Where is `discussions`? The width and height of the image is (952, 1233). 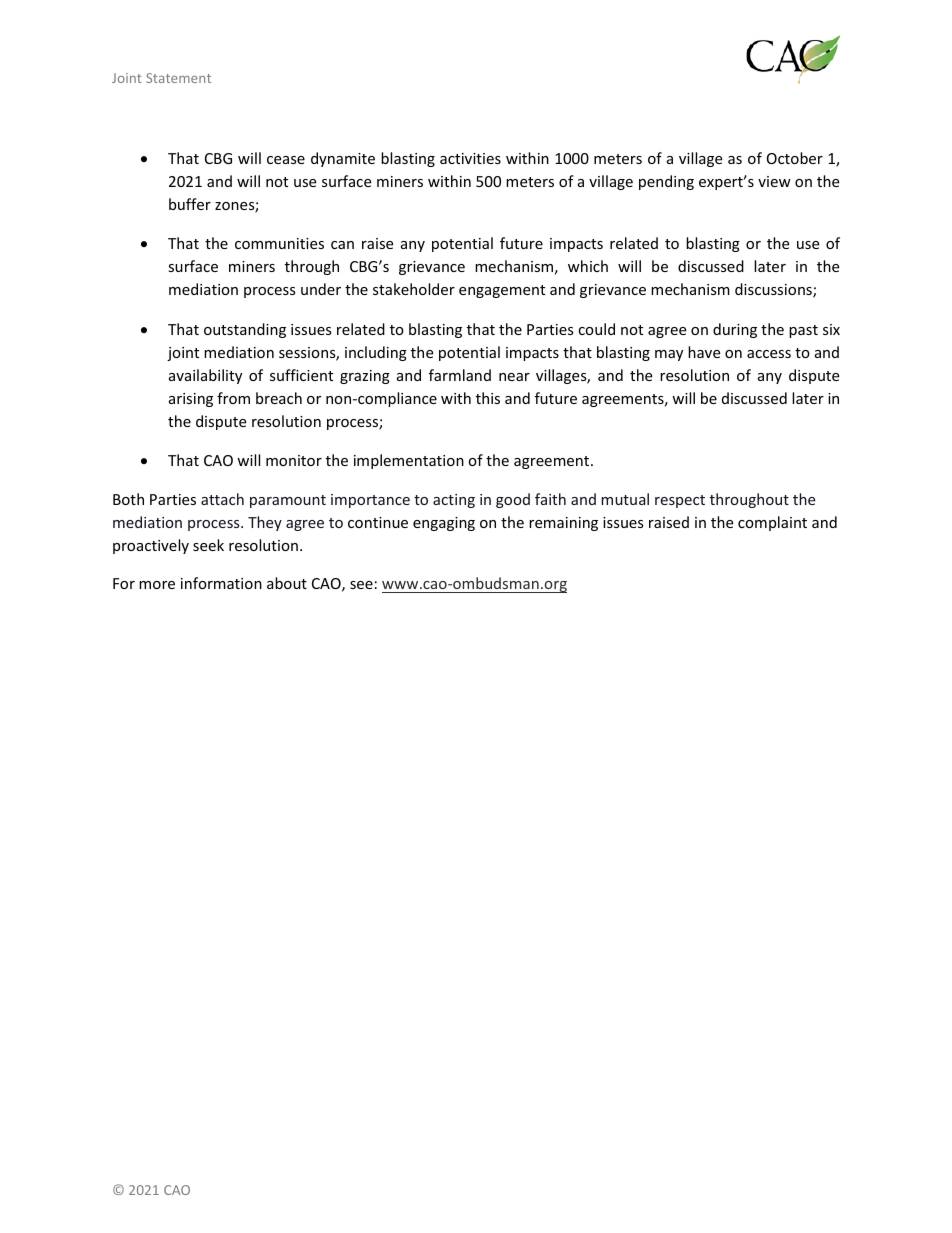
discussions is located at coordinates (774, 290).
